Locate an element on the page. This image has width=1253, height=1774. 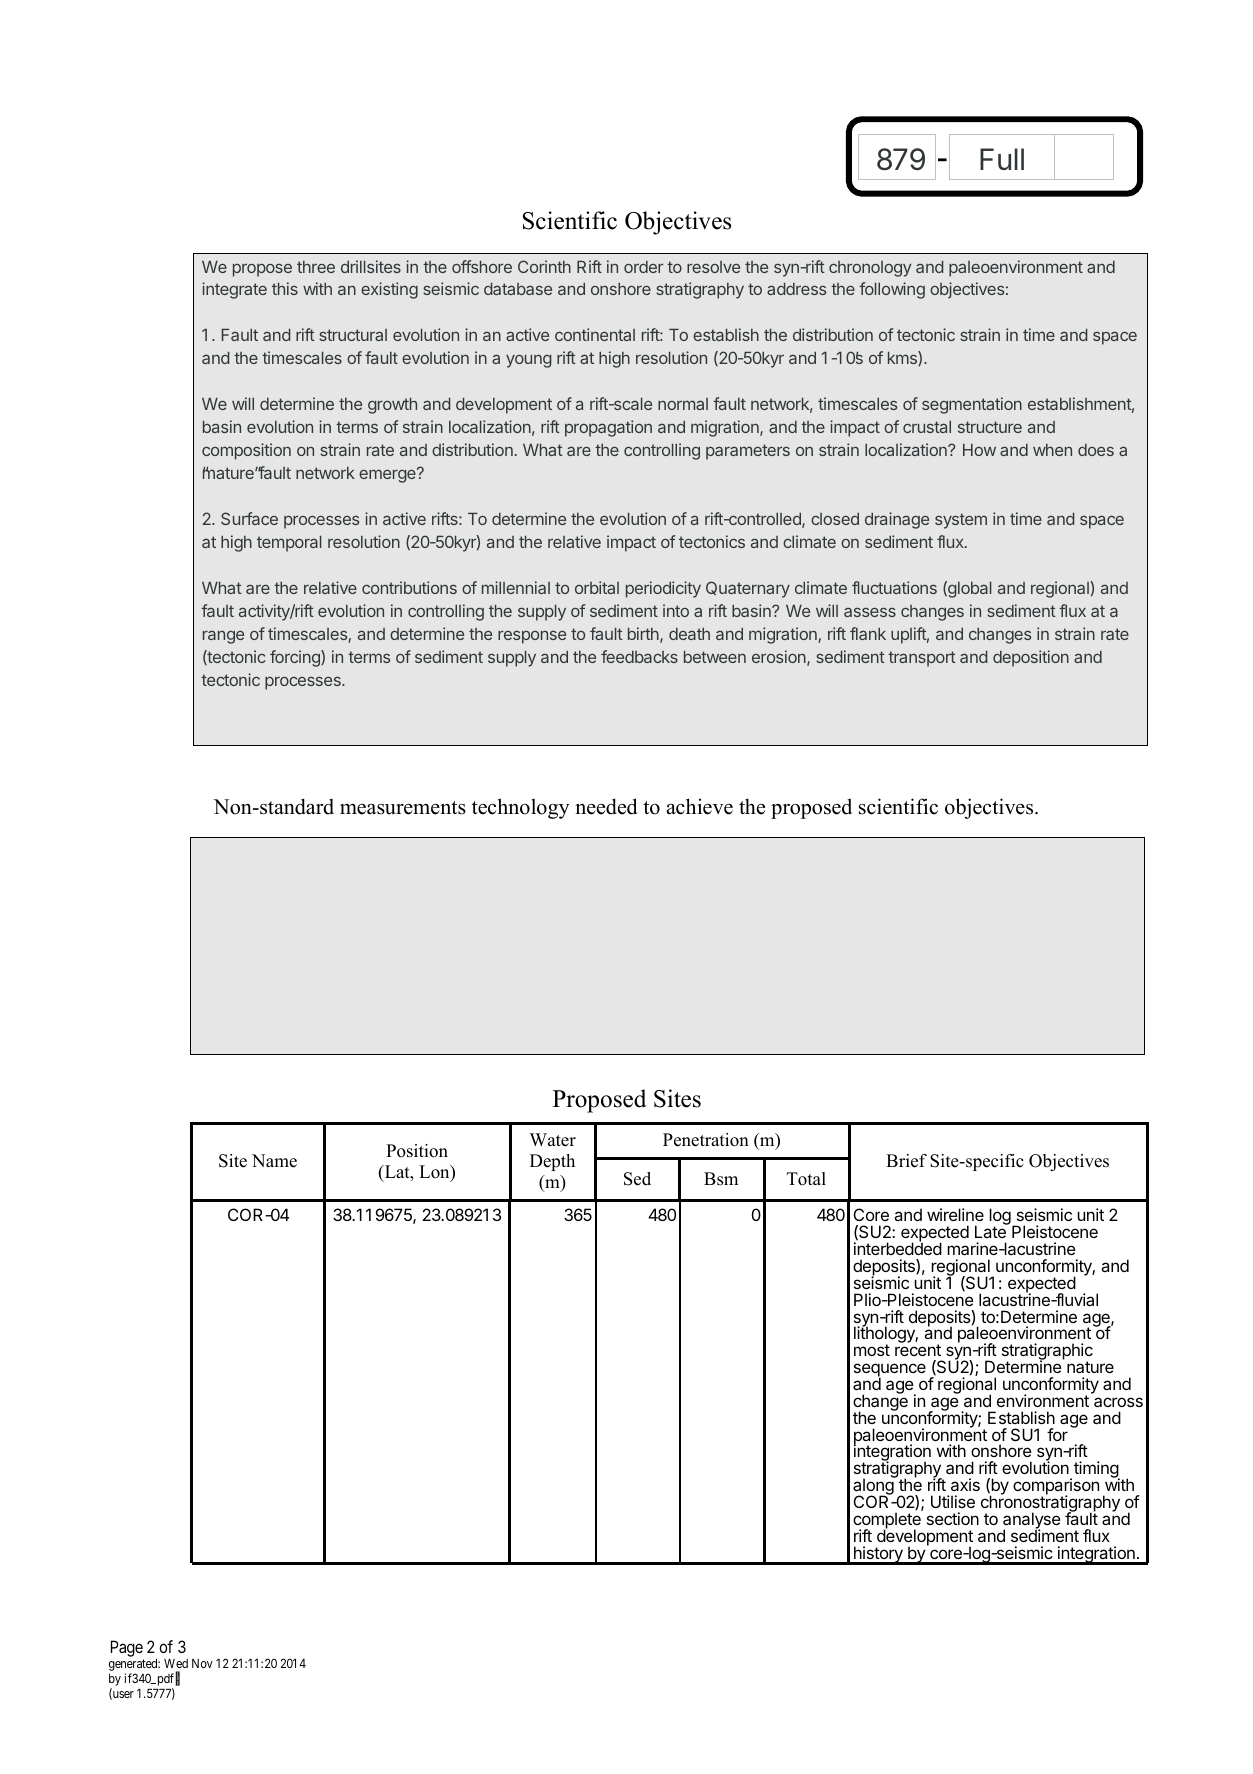
needed is located at coordinates (606, 806).
